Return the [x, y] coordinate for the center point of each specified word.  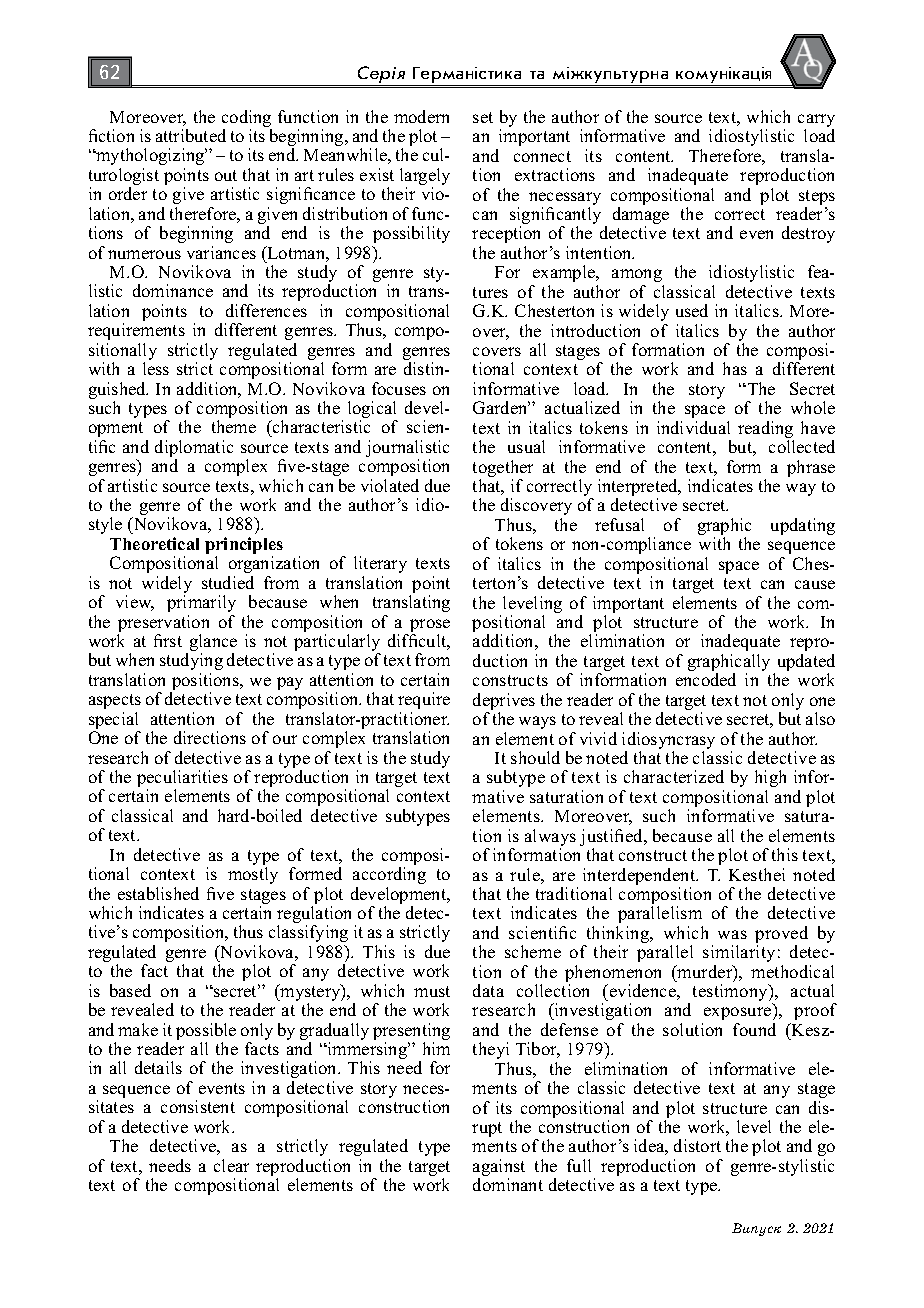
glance [212, 644]
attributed [191, 135]
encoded [706, 679]
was [732, 934]
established [158, 893]
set [483, 117]
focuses [399, 388]
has [735, 368]
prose [430, 627]
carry [816, 122]
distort [697, 1145]
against [499, 1169]
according [389, 875]
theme [234, 426]
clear [231, 1165]
